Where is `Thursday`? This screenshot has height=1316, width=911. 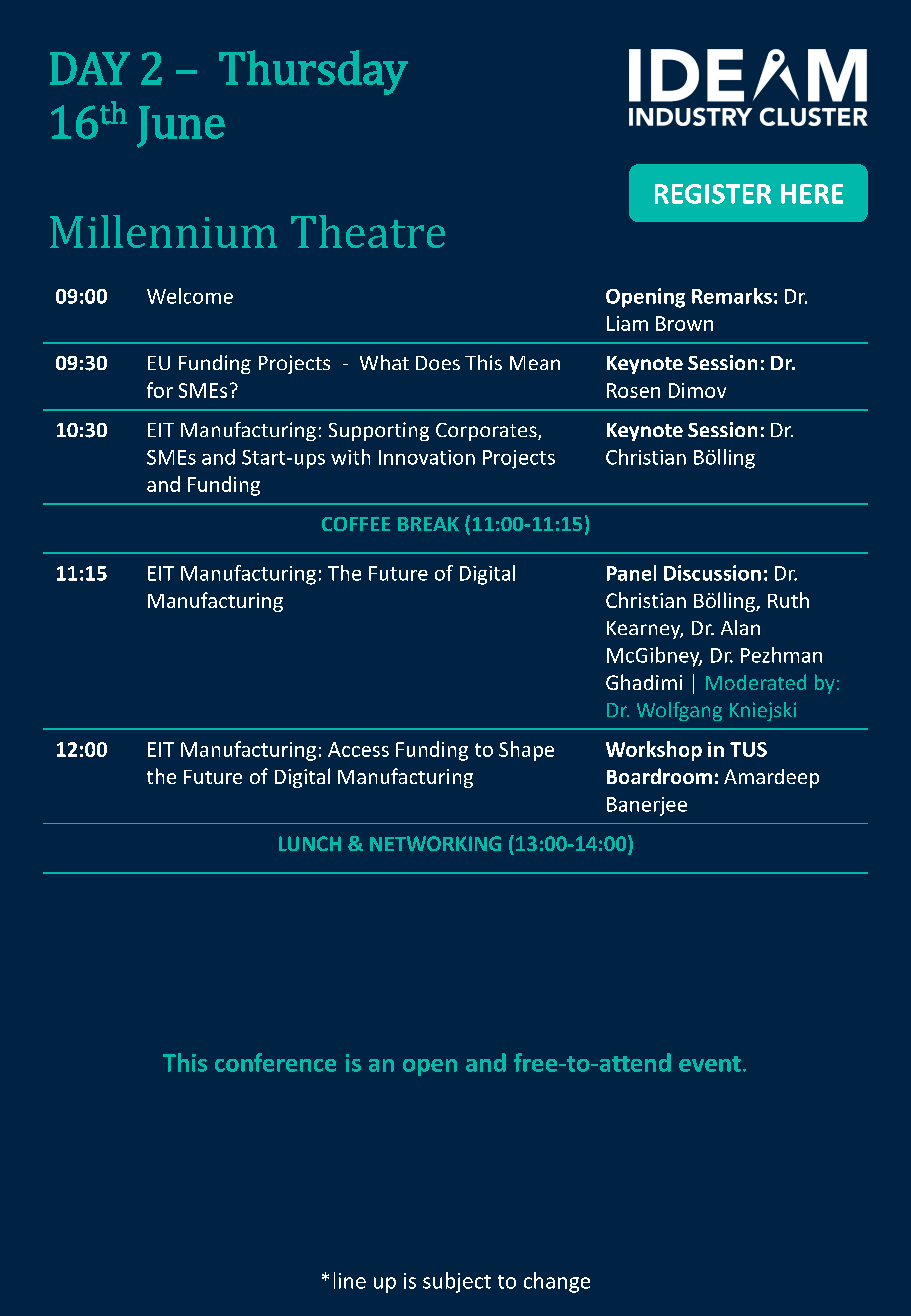
Thursday is located at coordinates (313, 72).
